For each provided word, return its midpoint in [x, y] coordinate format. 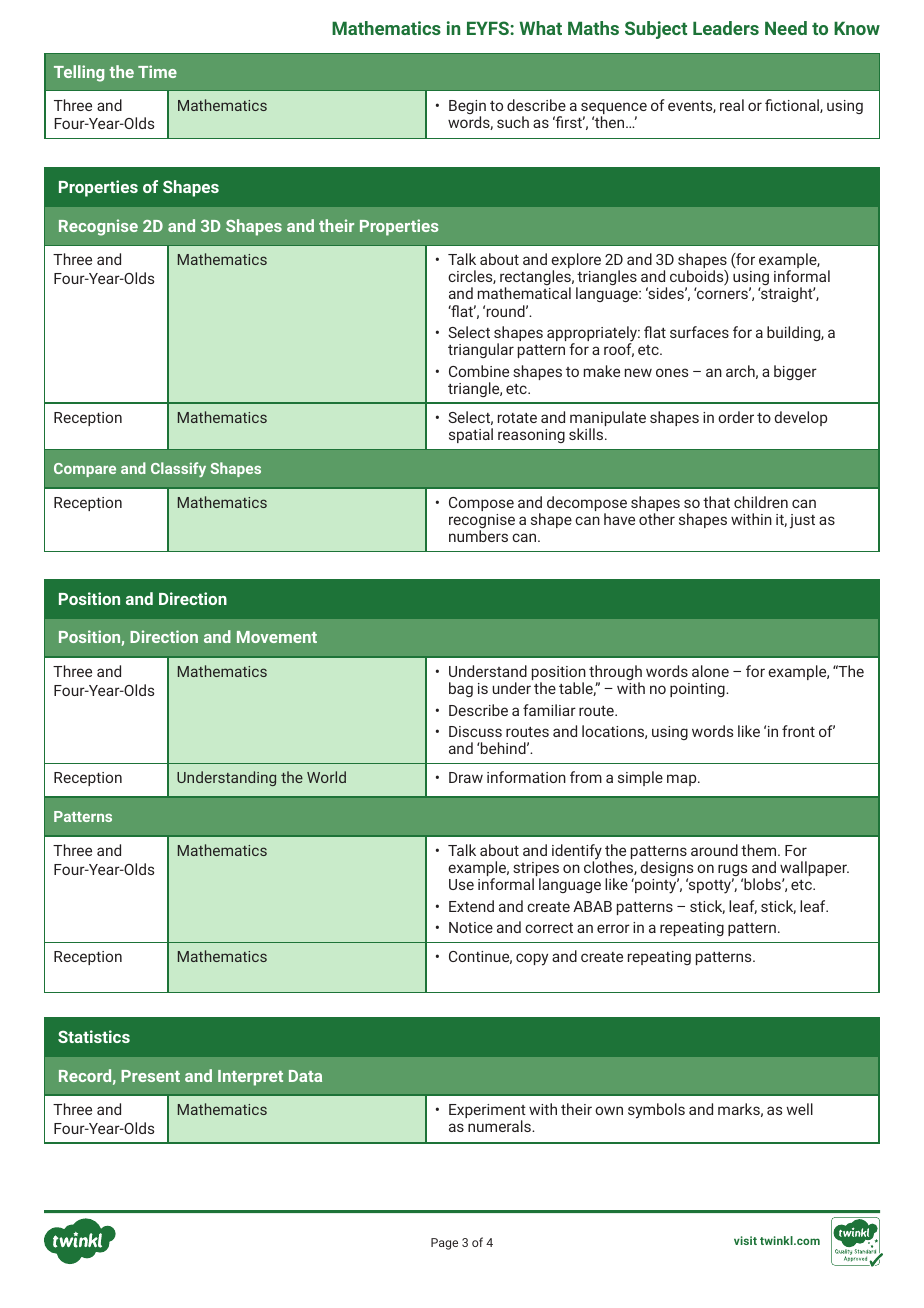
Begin [467, 108]
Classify [178, 469]
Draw [466, 777]
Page [444, 1244]
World [326, 777]
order [736, 417]
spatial [471, 435]
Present [150, 1076]
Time [157, 71]
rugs [732, 871]
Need [786, 28]
